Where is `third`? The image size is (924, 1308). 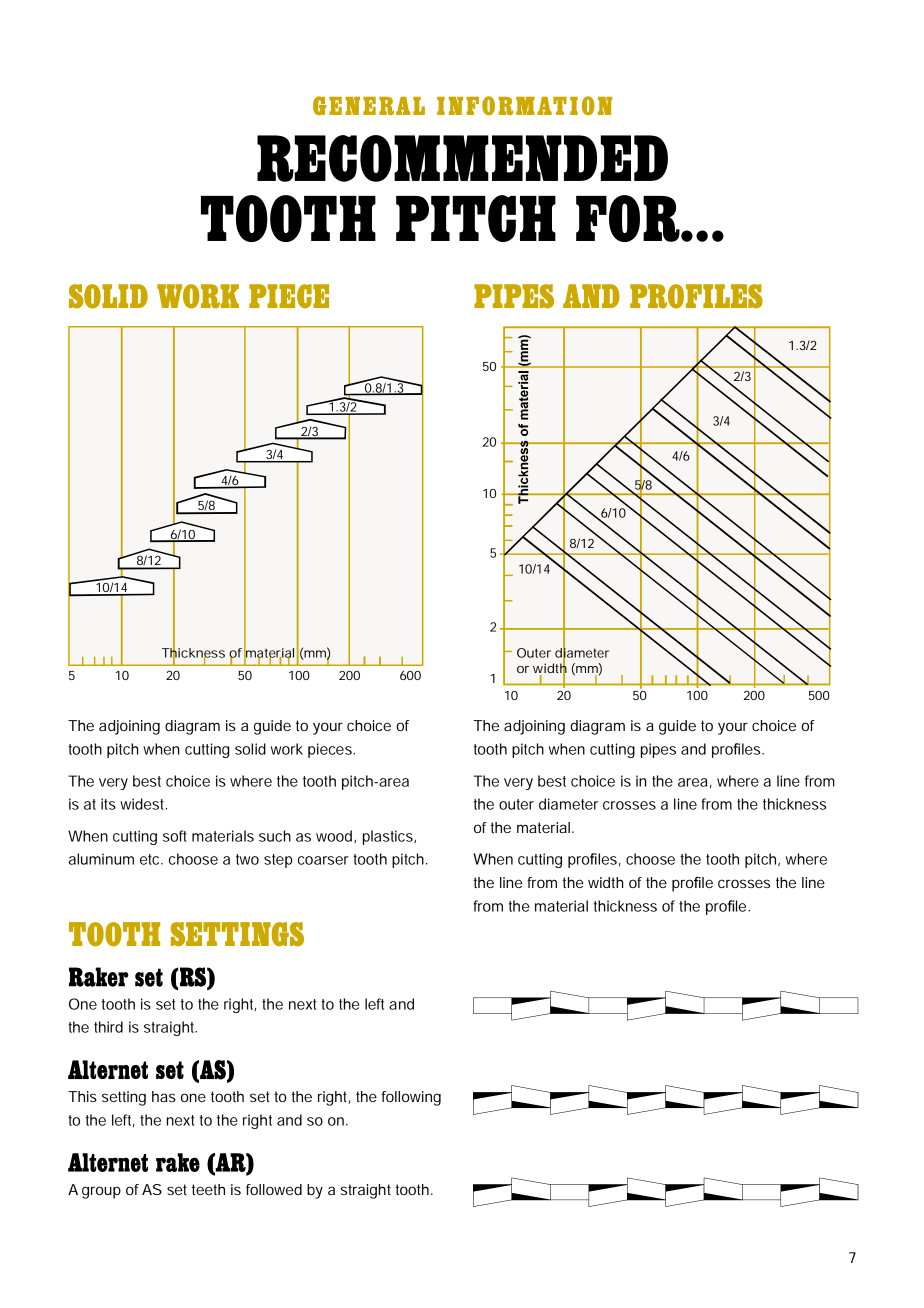 third is located at coordinates (108, 1027).
